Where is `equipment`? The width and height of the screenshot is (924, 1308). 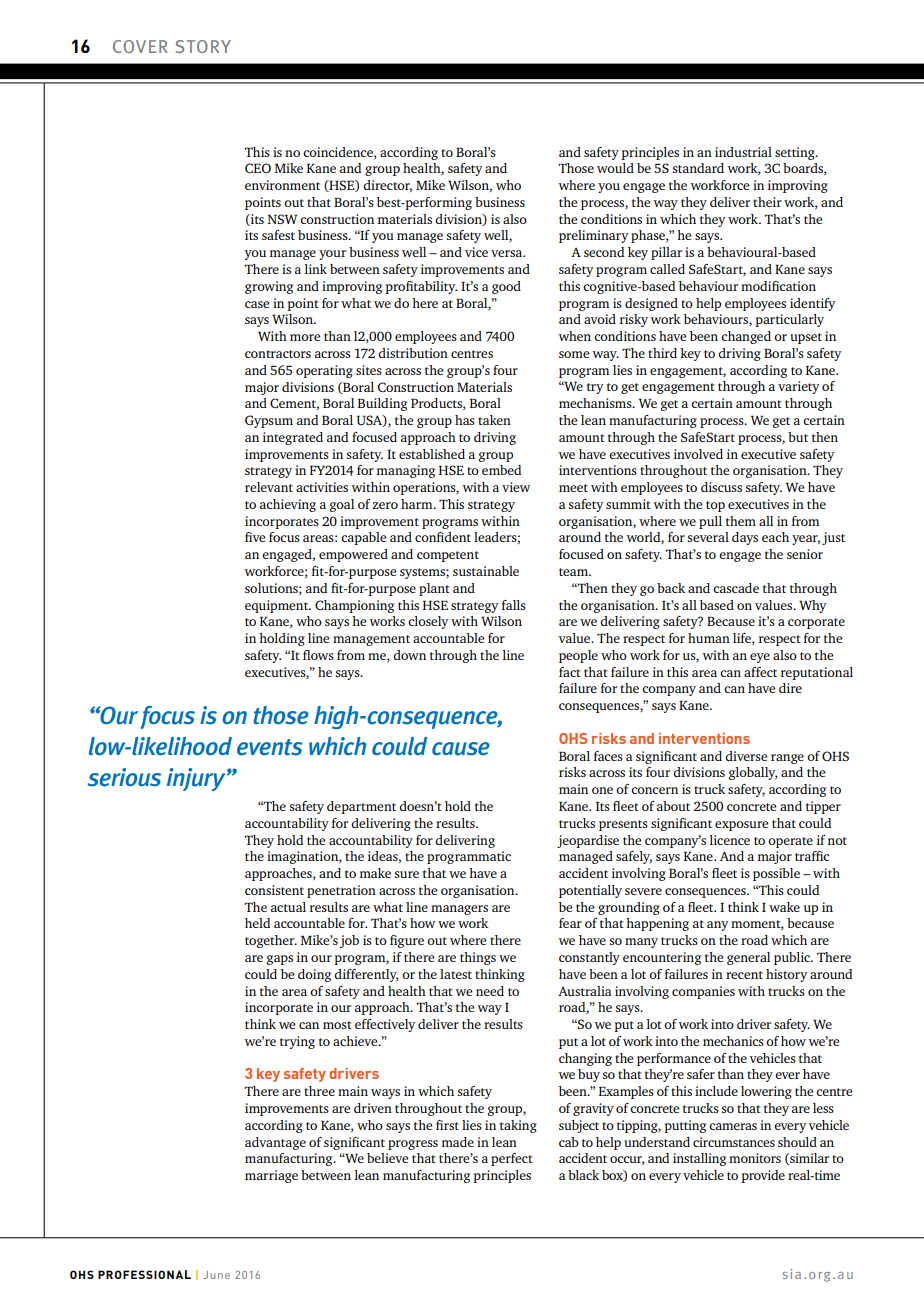
equipment is located at coordinates (278, 606).
